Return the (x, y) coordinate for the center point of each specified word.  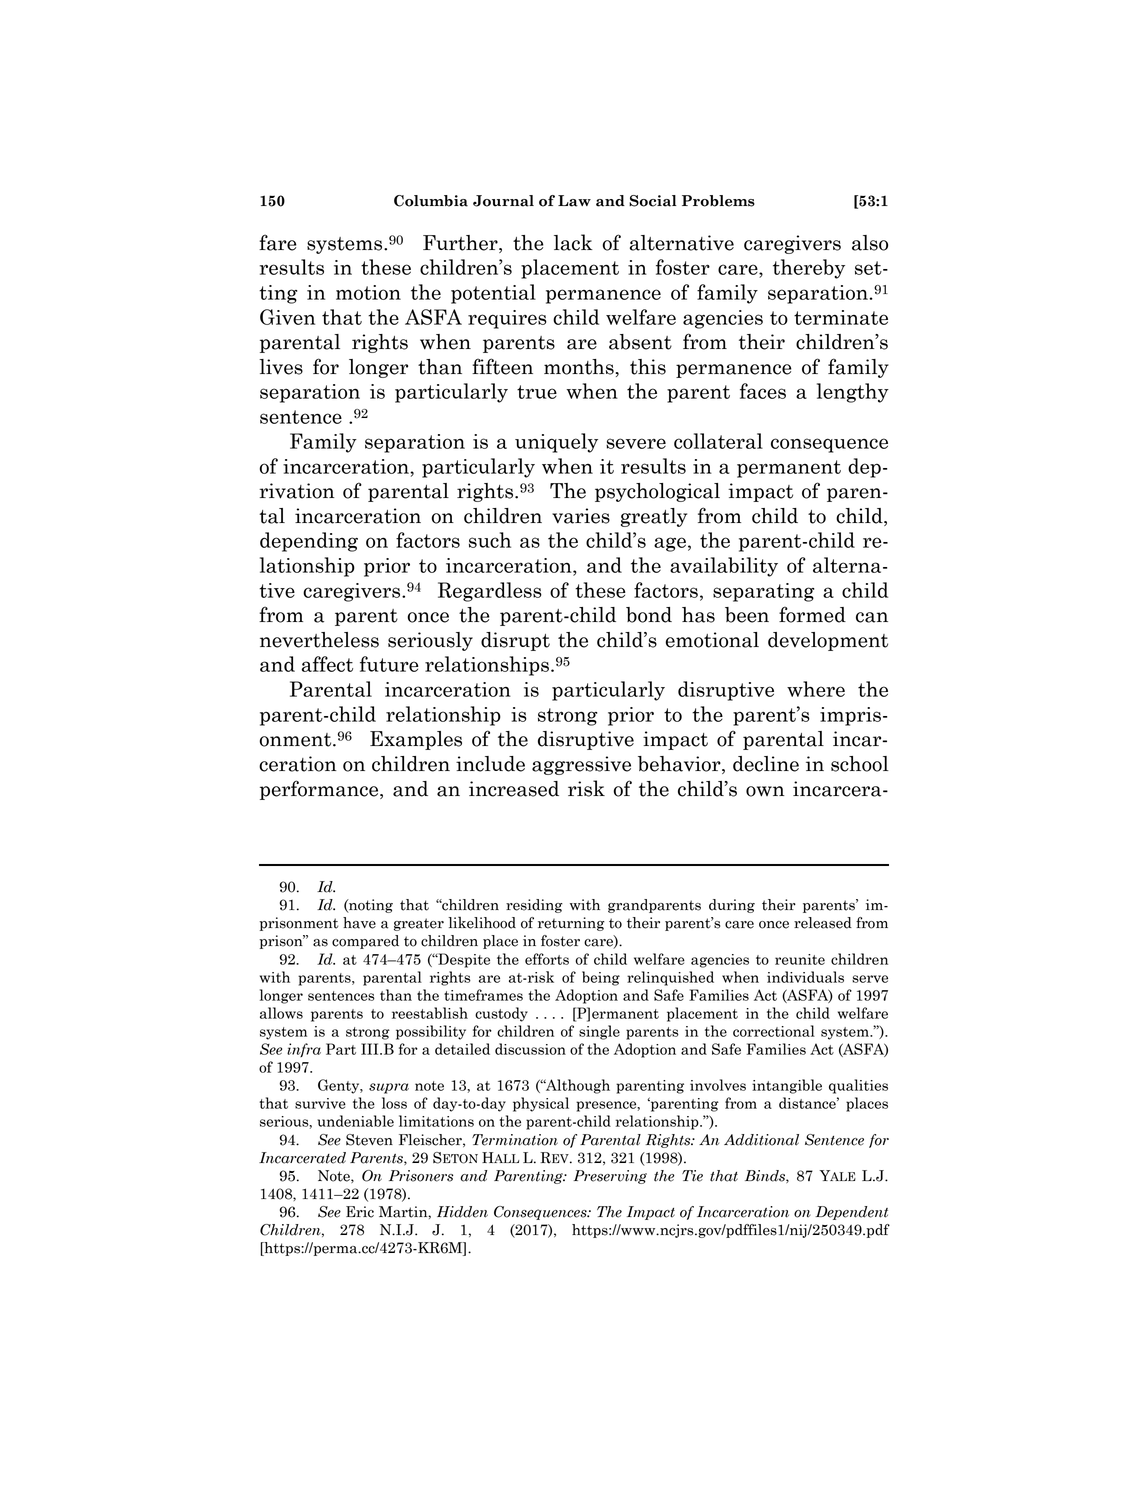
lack (573, 242)
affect (327, 664)
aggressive (581, 765)
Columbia (431, 201)
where (816, 689)
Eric (360, 1212)
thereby (809, 269)
